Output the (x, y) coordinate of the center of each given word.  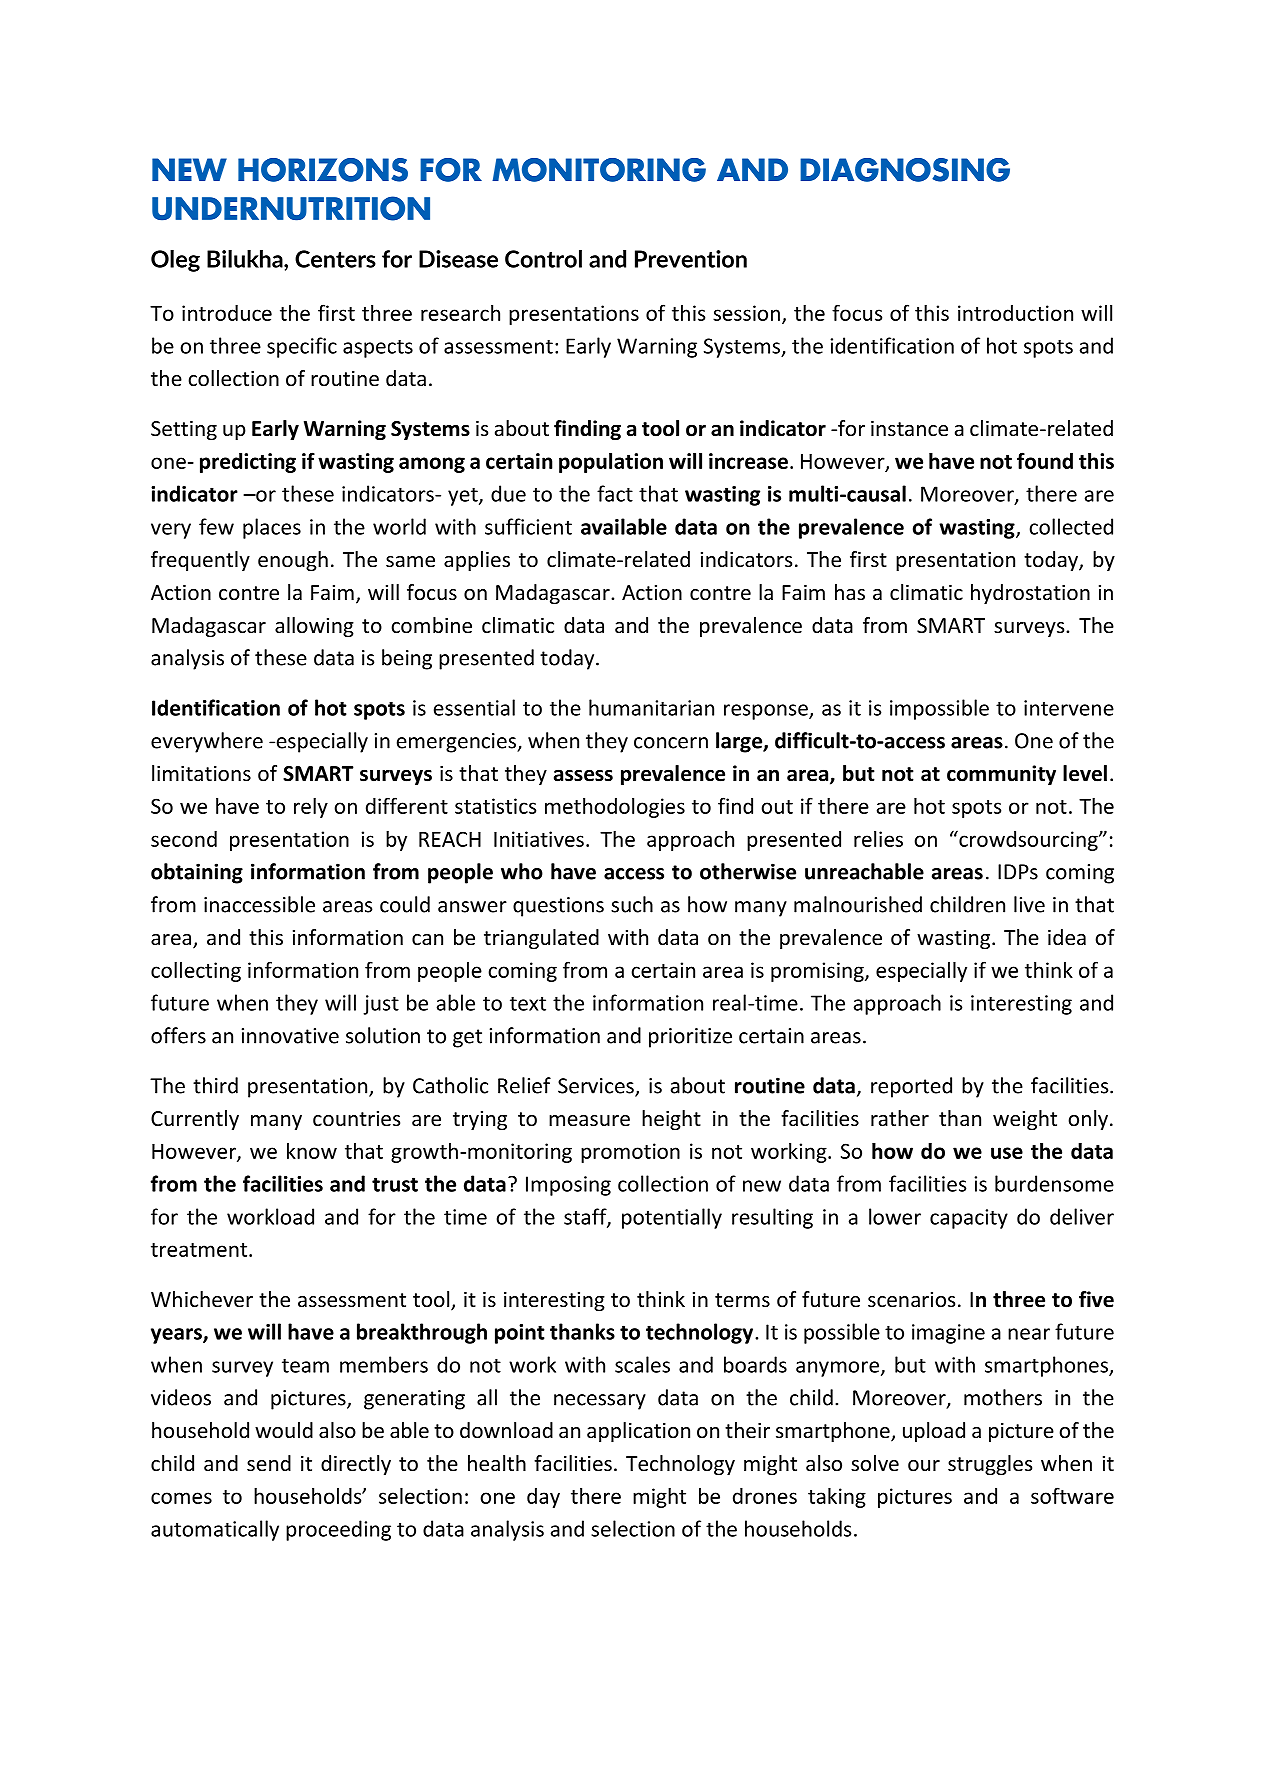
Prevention (691, 259)
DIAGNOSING (905, 170)
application (638, 1432)
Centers (335, 259)
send (269, 1463)
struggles (990, 1465)
